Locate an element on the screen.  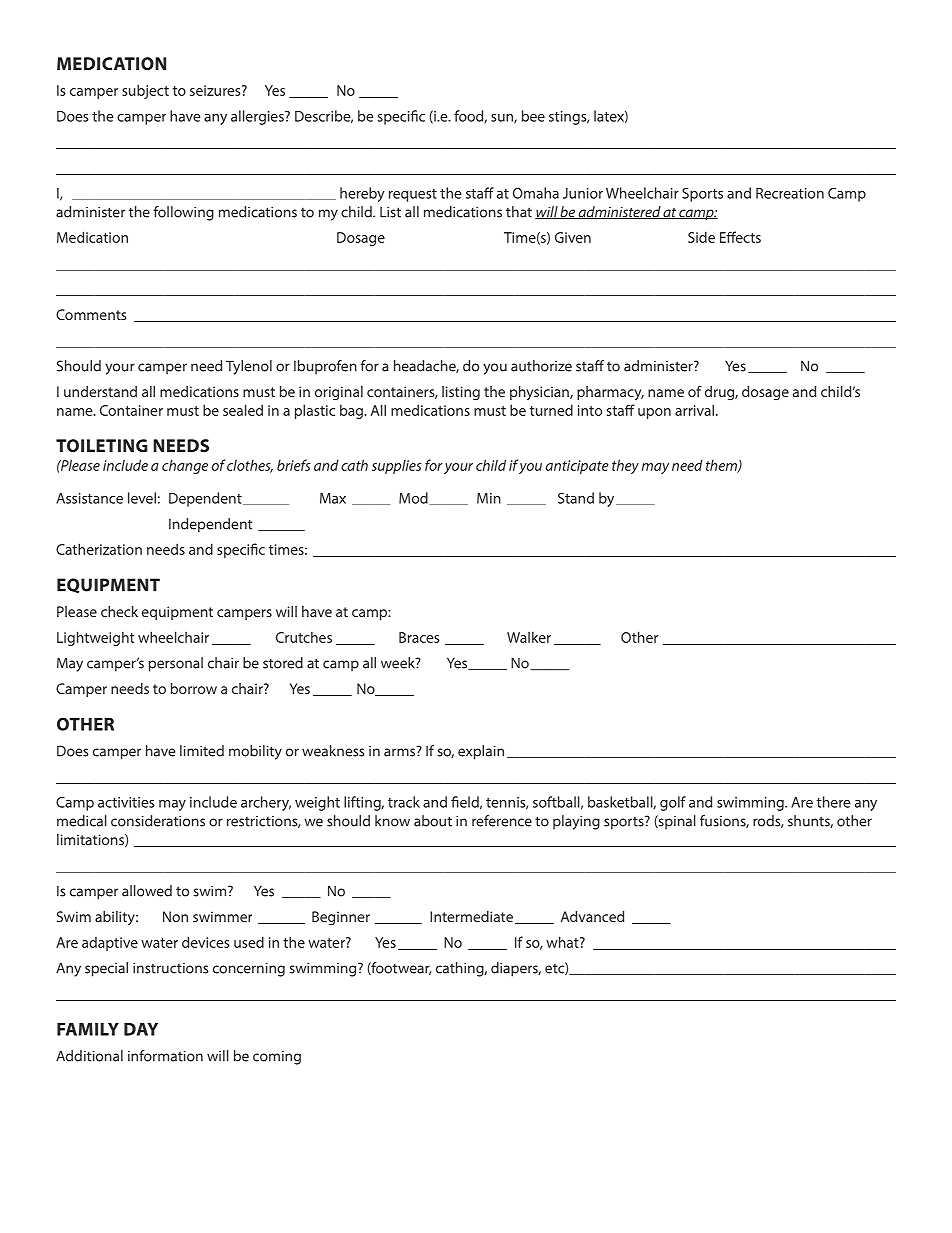
supplies is located at coordinates (397, 467).
